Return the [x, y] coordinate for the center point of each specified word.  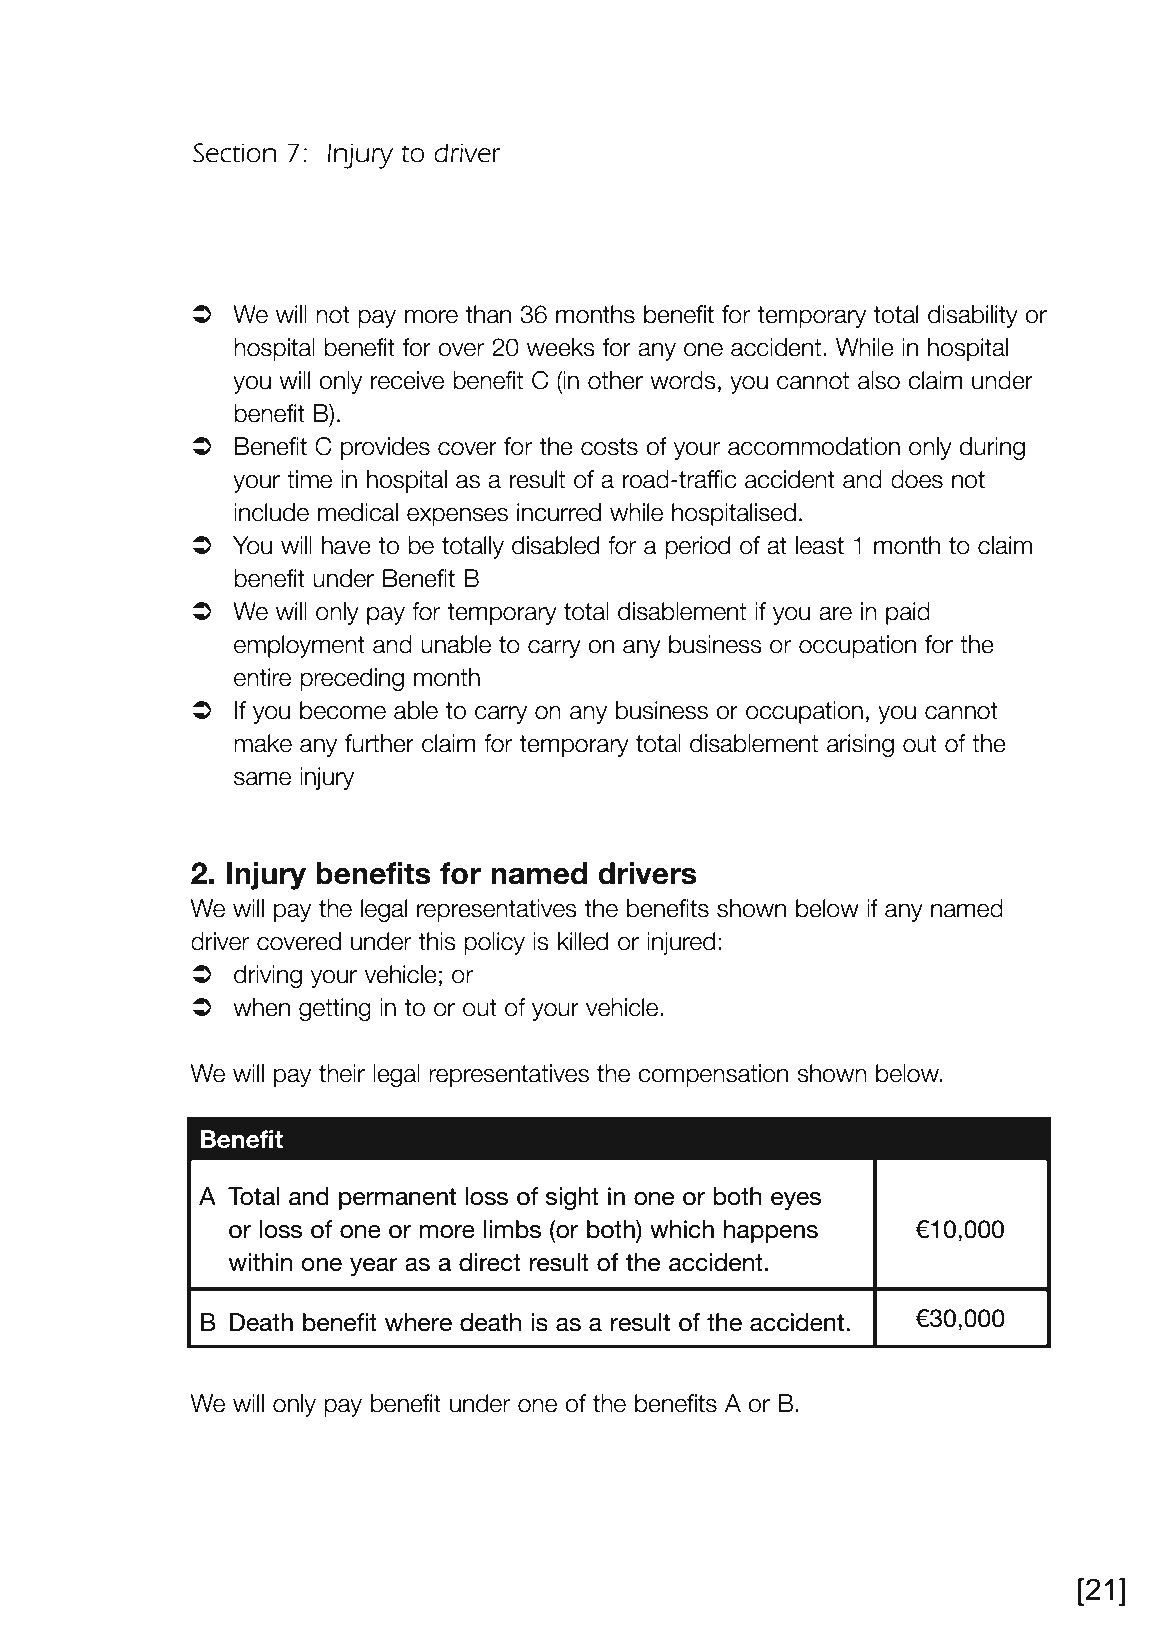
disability [973, 316]
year [374, 1267]
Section [234, 153]
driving [268, 976]
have [346, 545]
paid [908, 613]
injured [681, 943]
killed [583, 941]
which [682, 1229]
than [488, 314]
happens [771, 1231]
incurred [559, 512]
